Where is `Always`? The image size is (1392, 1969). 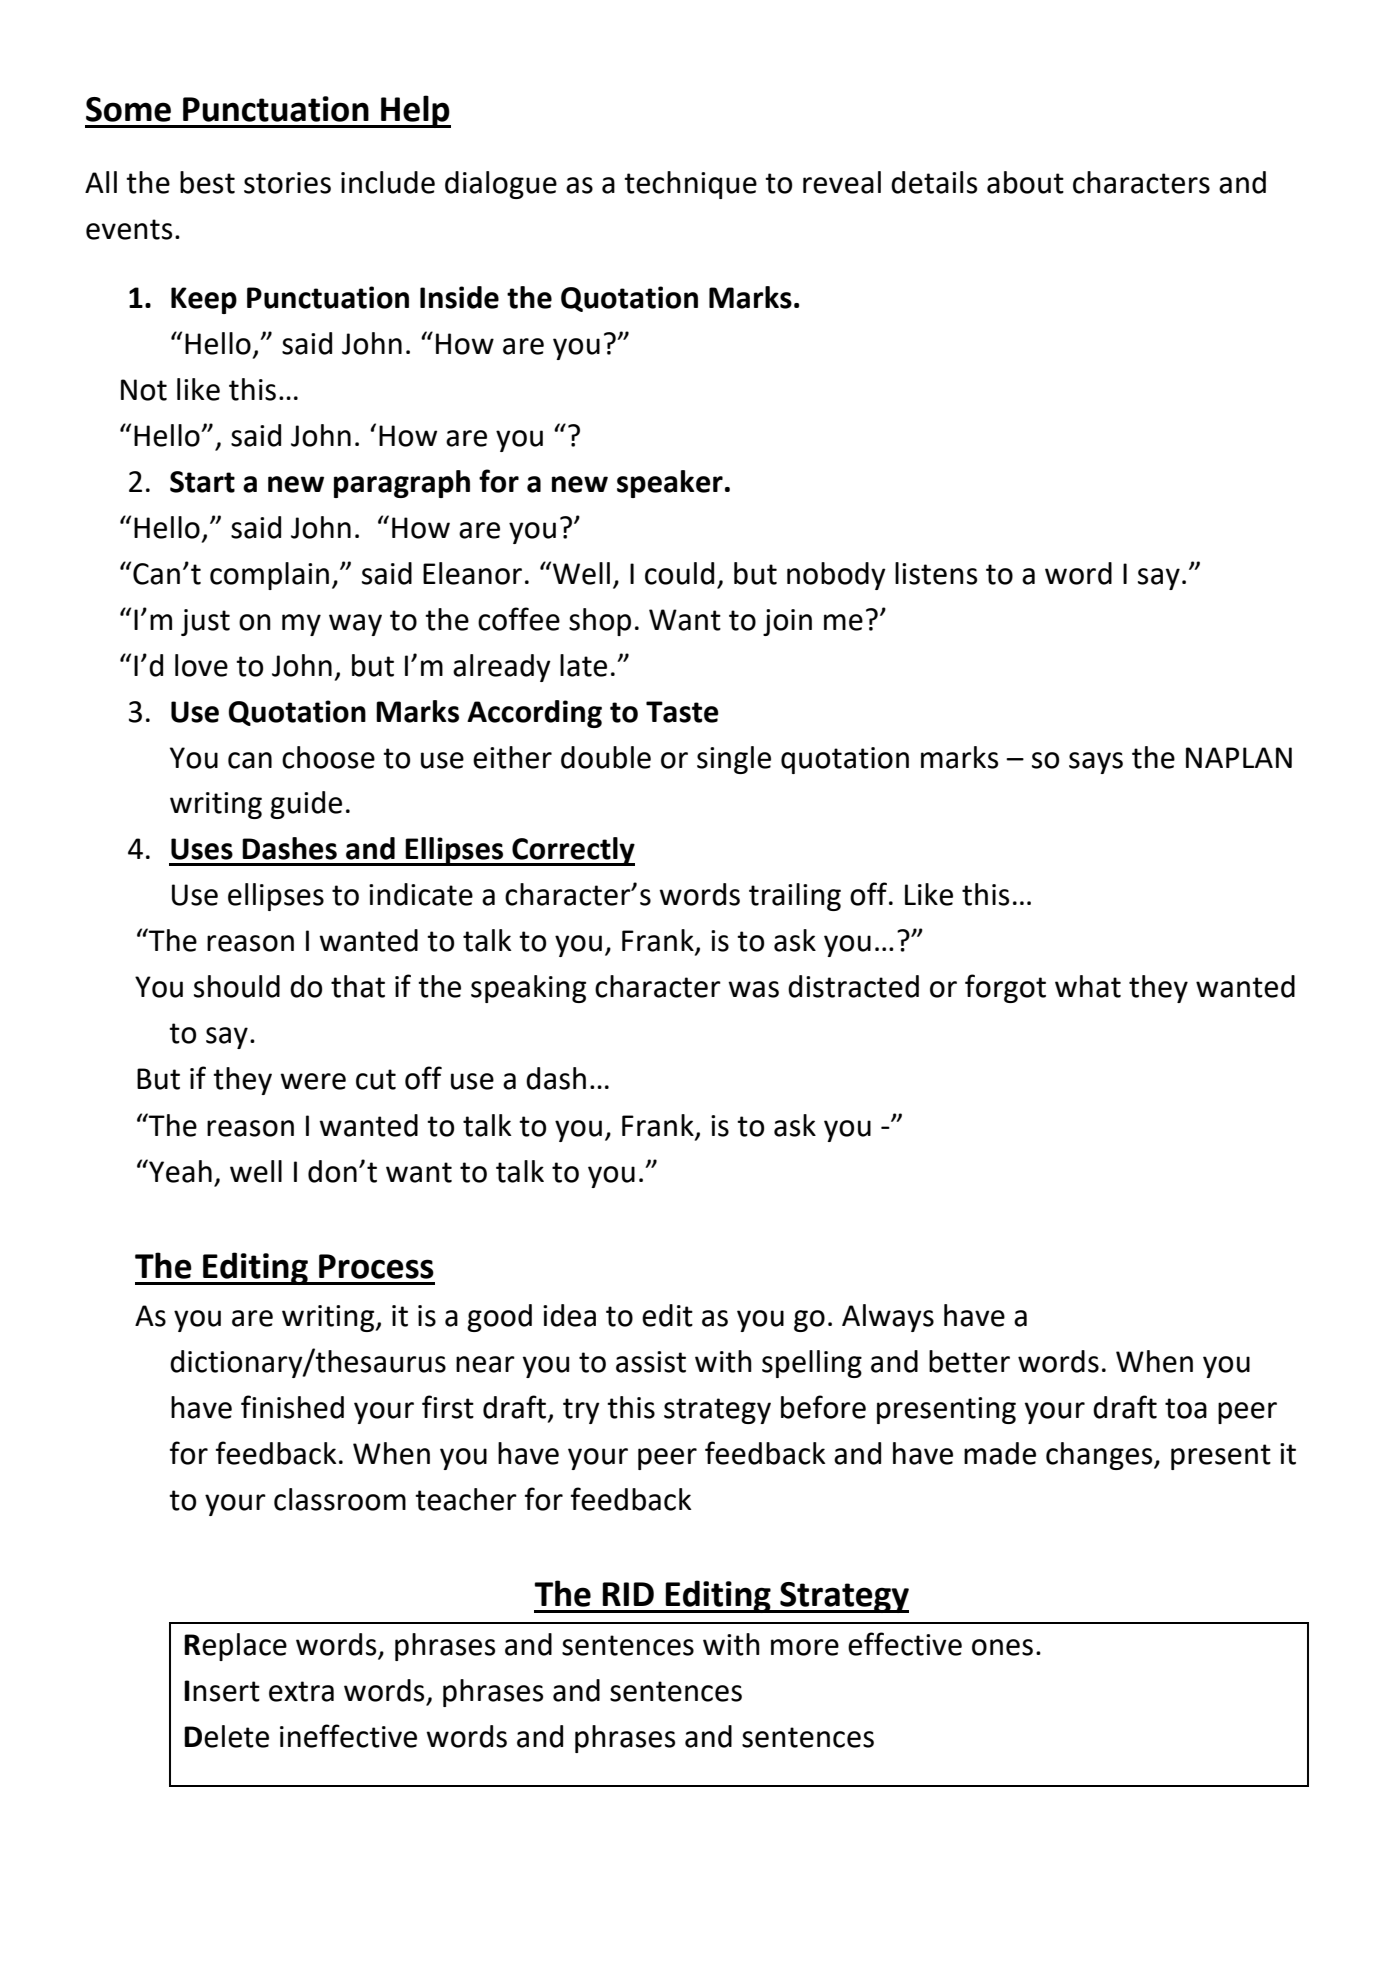 Always is located at coordinates (888, 1318).
